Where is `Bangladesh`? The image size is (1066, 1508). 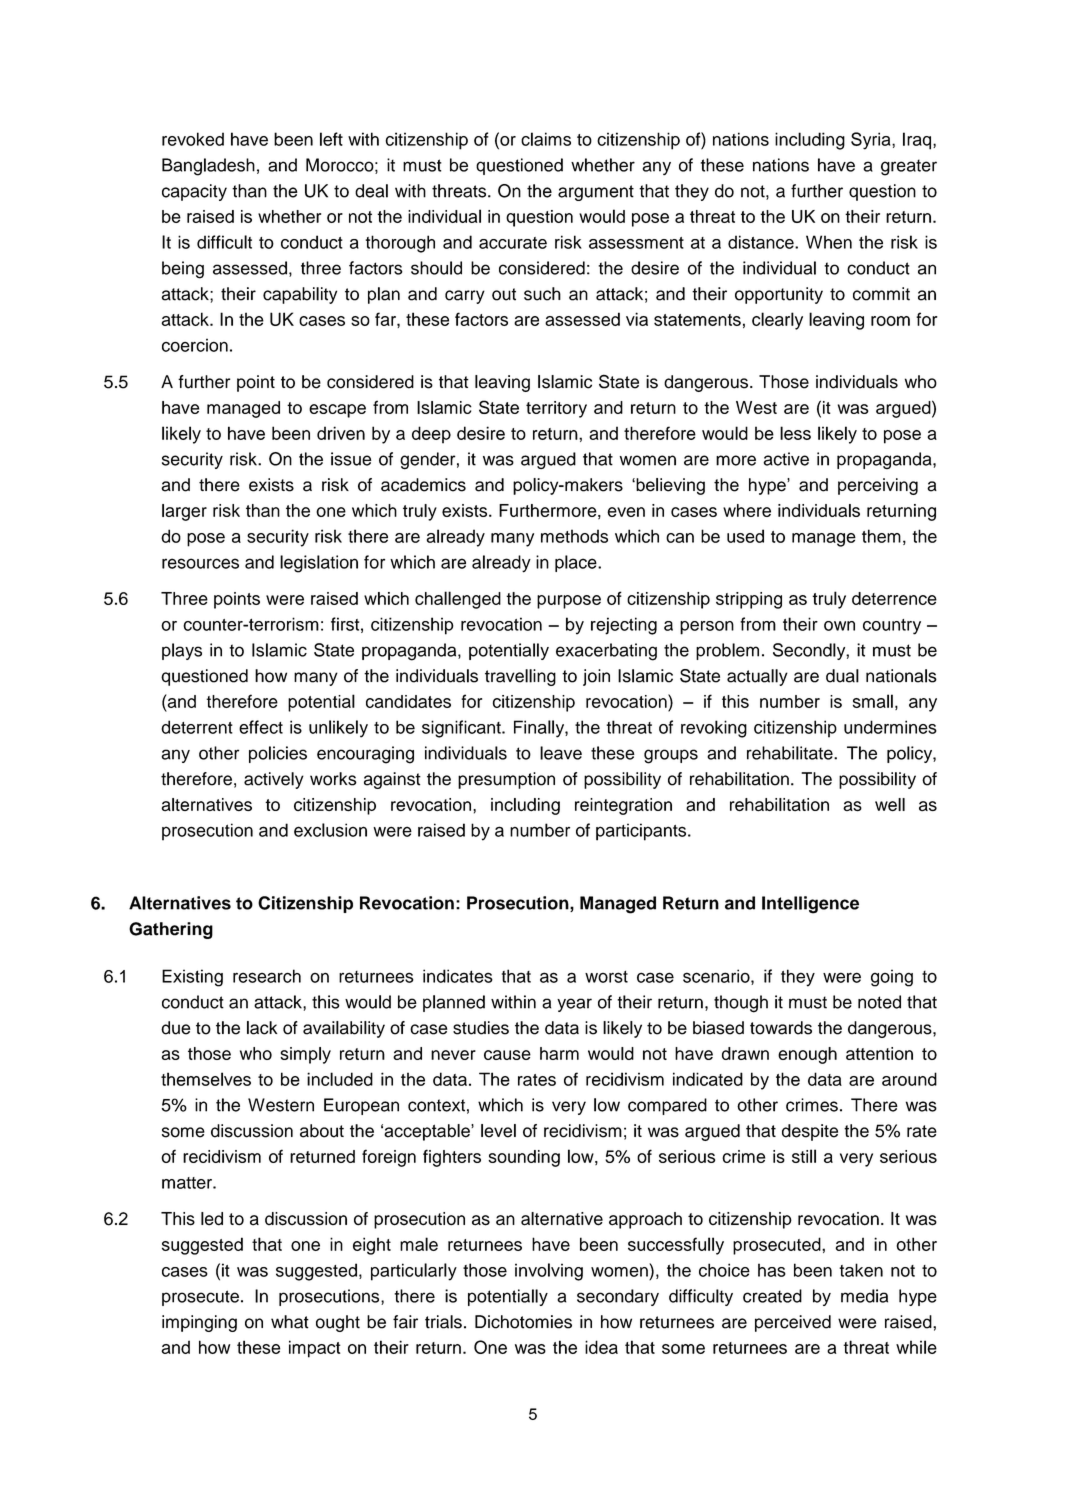 Bangladesh is located at coordinates (208, 167).
